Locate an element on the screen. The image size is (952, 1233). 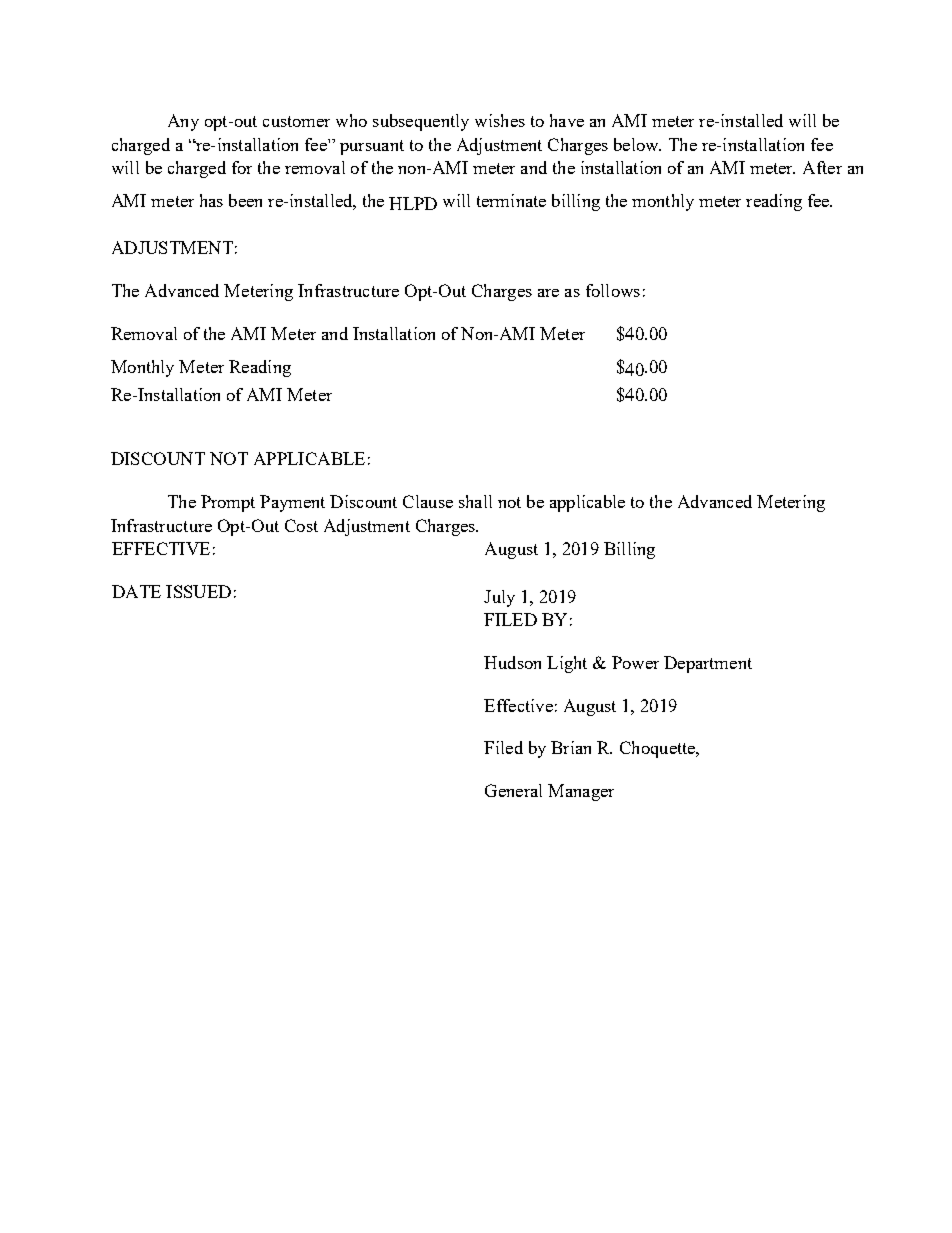
General is located at coordinates (513, 790).
